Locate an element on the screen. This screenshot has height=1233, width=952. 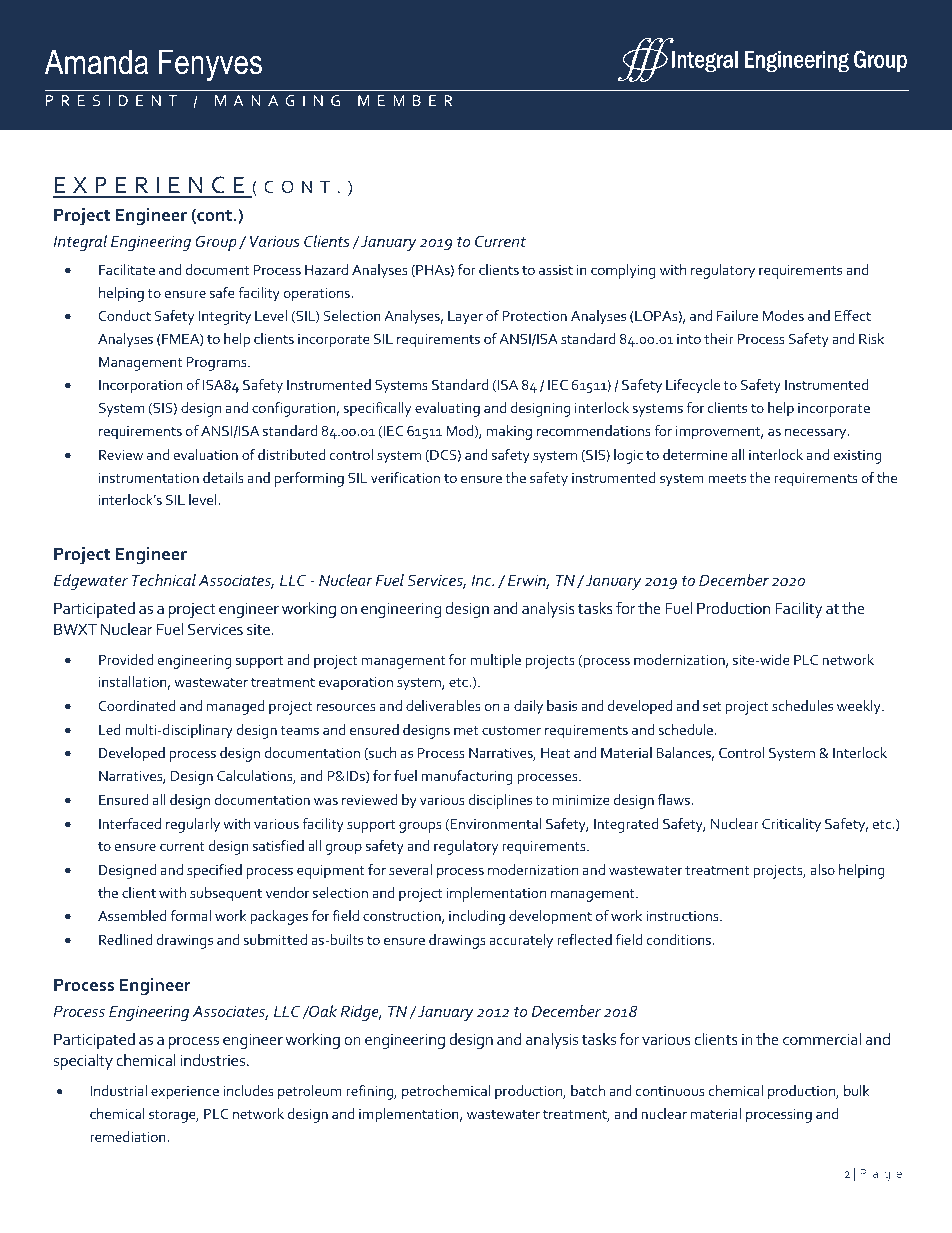
Amanda is located at coordinates (96, 62).
